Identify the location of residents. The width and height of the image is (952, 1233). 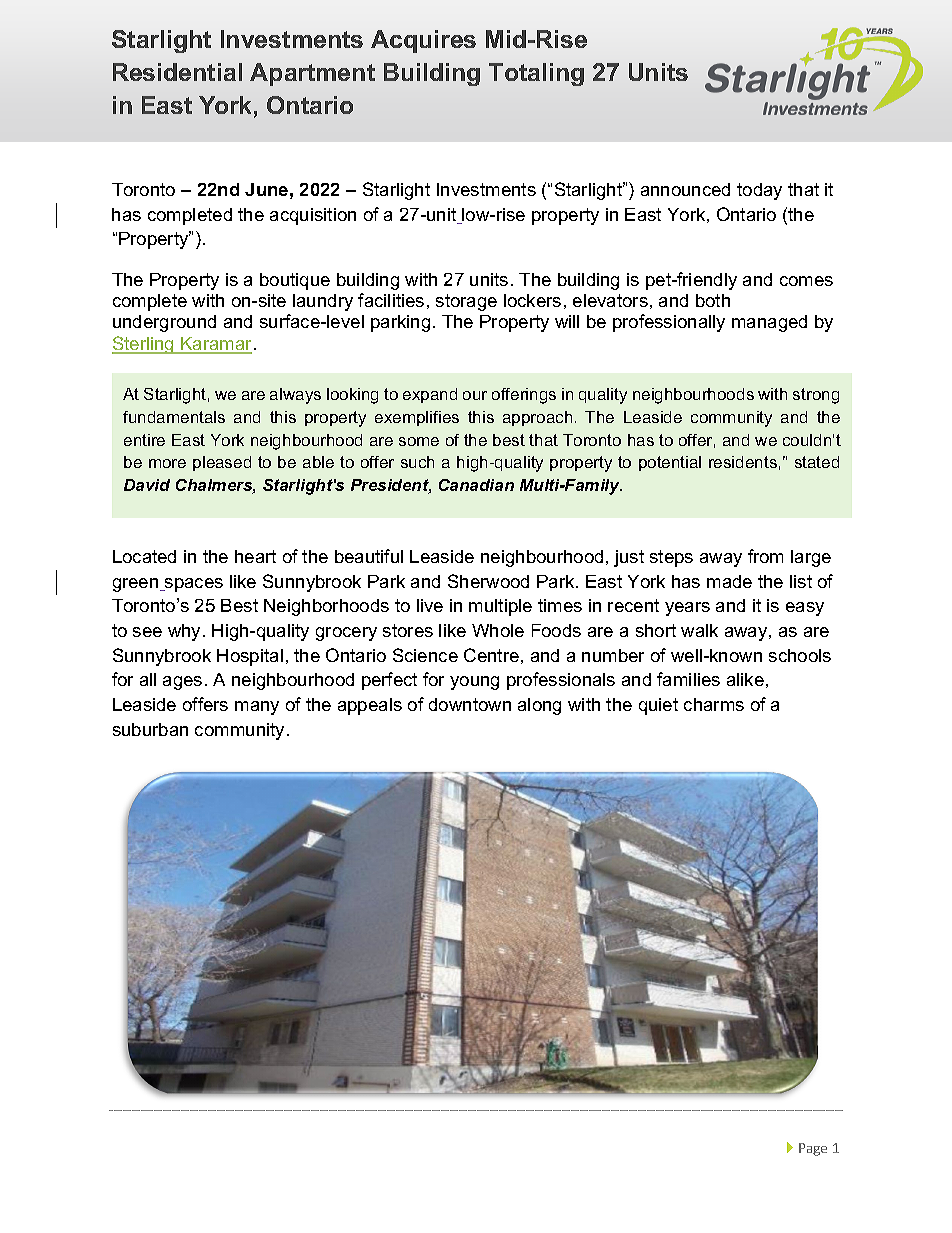
(743, 462).
